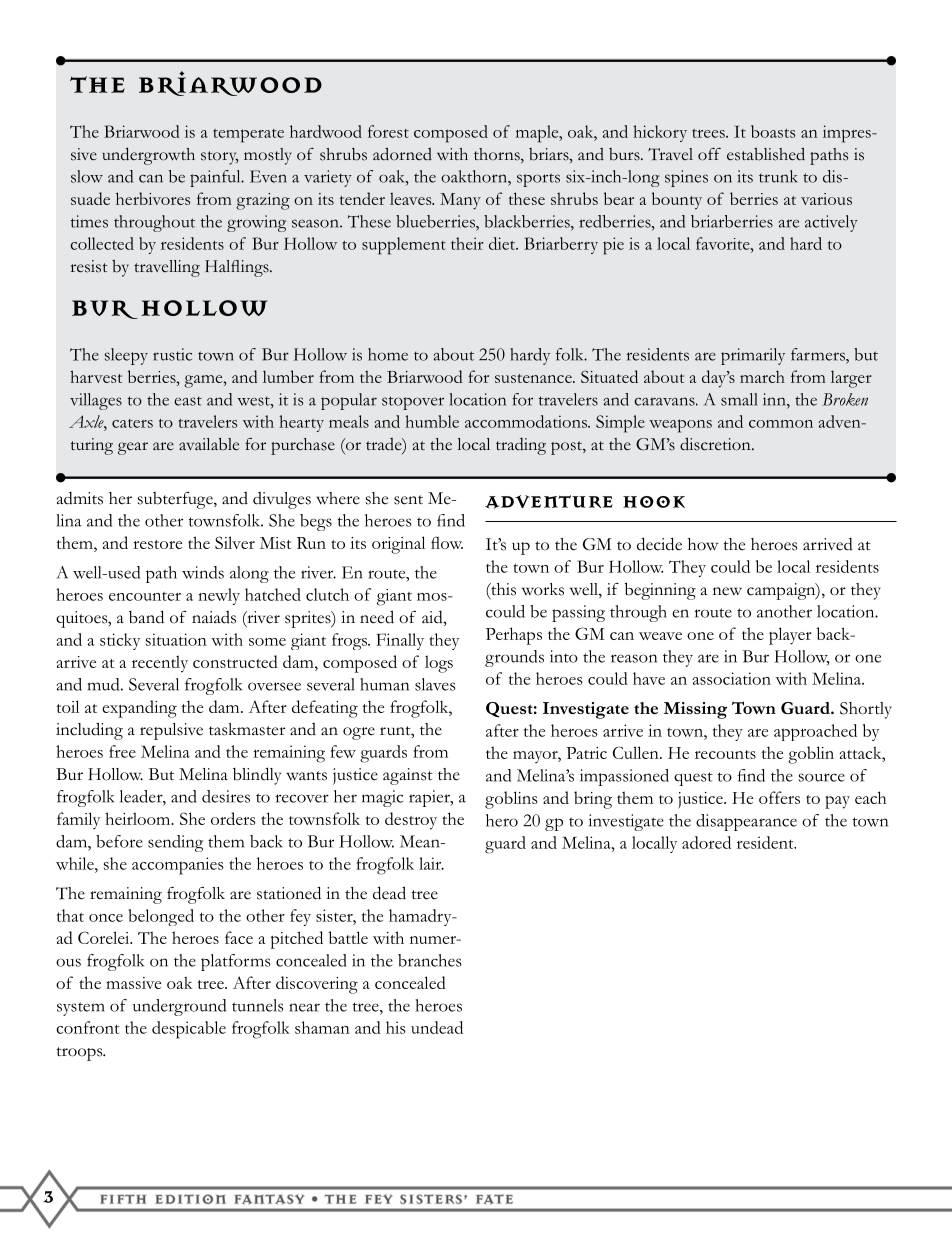 The width and height of the screenshot is (952, 1233). I want to click on free, so click(122, 751).
